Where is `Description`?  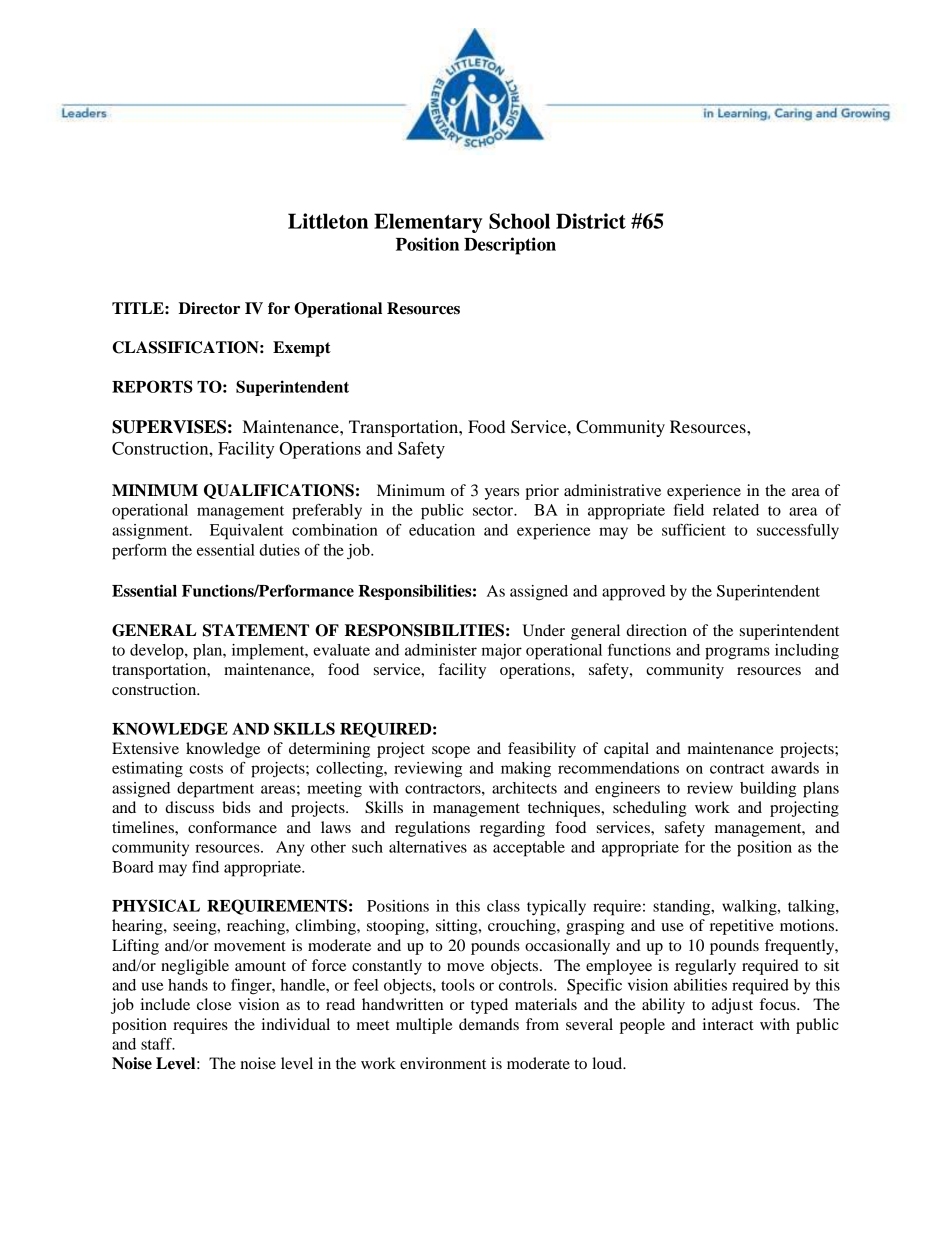
Description is located at coordinates (510, 246).
